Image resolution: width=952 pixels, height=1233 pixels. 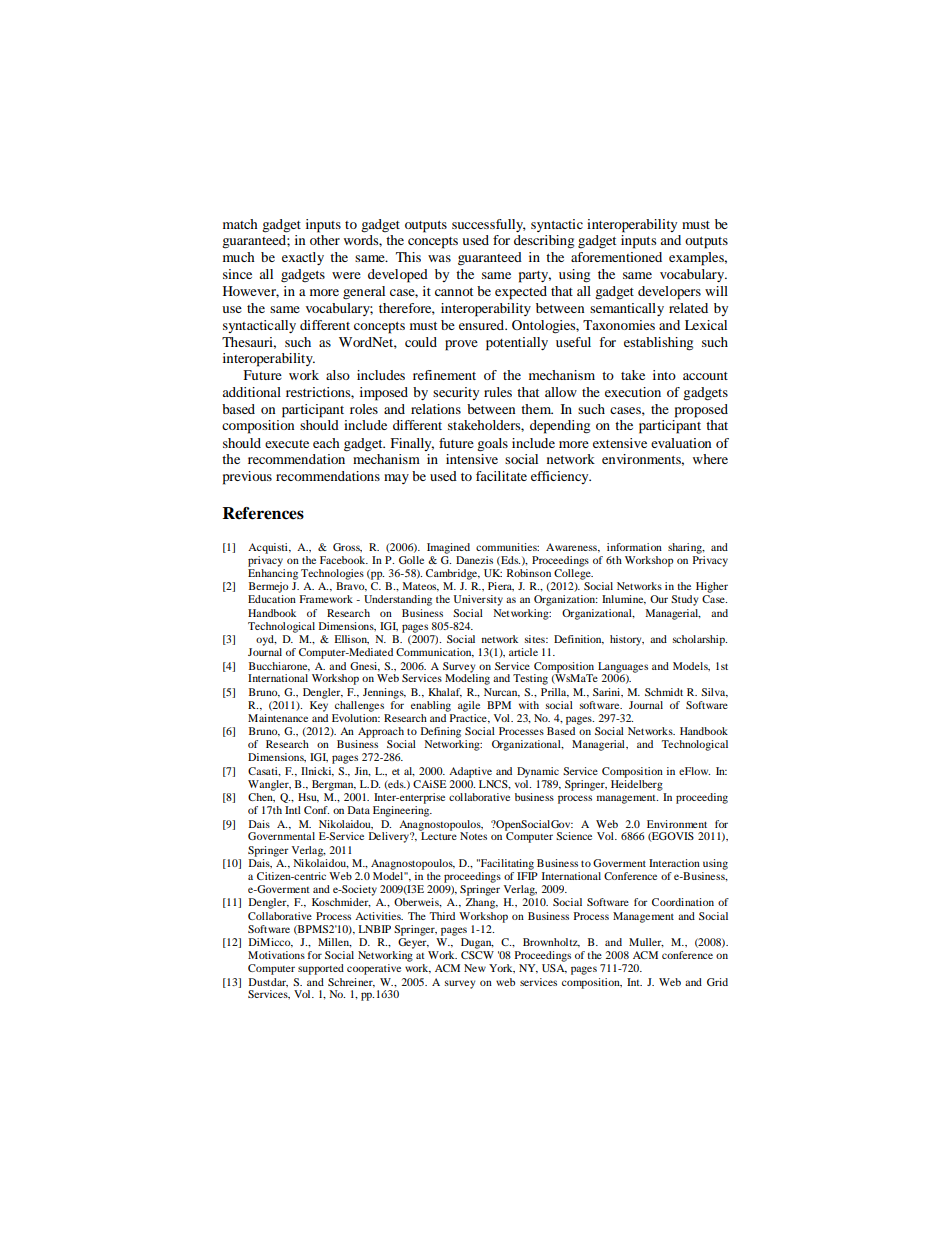 What do you see at coordinates (276, 955) in the screenshot?
I see `Motivations` at bounding box center [276, 955].
